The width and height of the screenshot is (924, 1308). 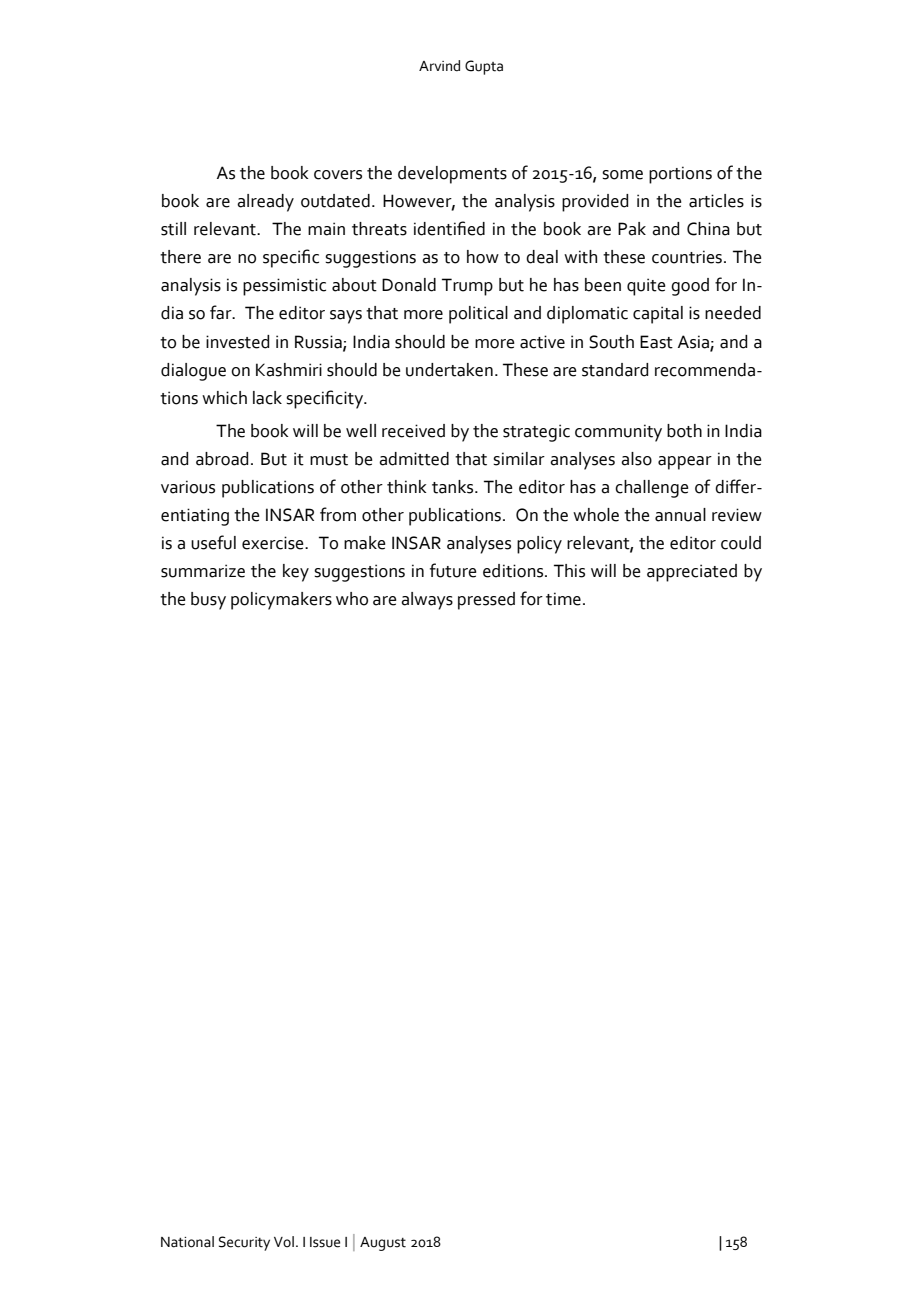 I want to click on undertaken, so click(x=449, y=370).
